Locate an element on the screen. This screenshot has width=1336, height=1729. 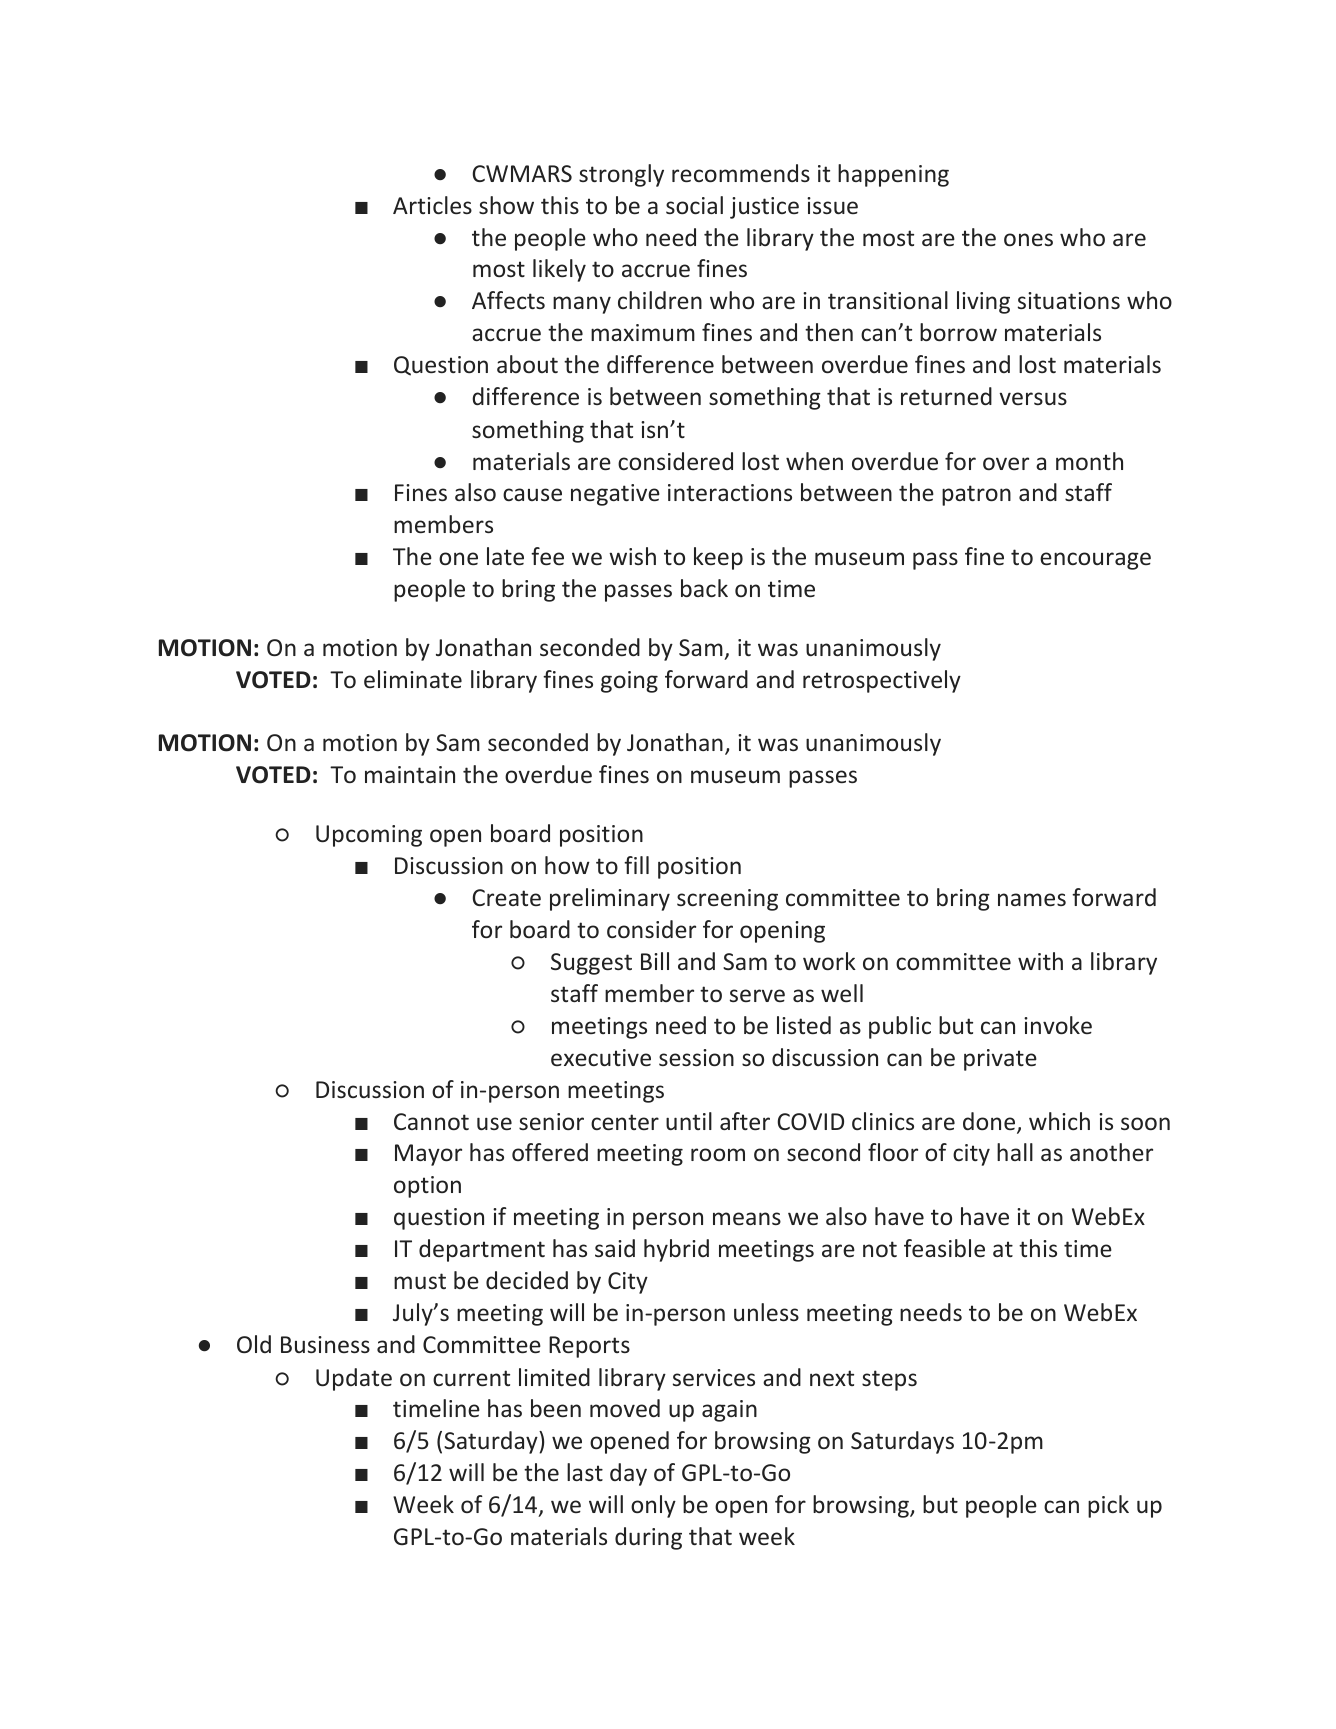
only is located at coordinates (653, 1506).
